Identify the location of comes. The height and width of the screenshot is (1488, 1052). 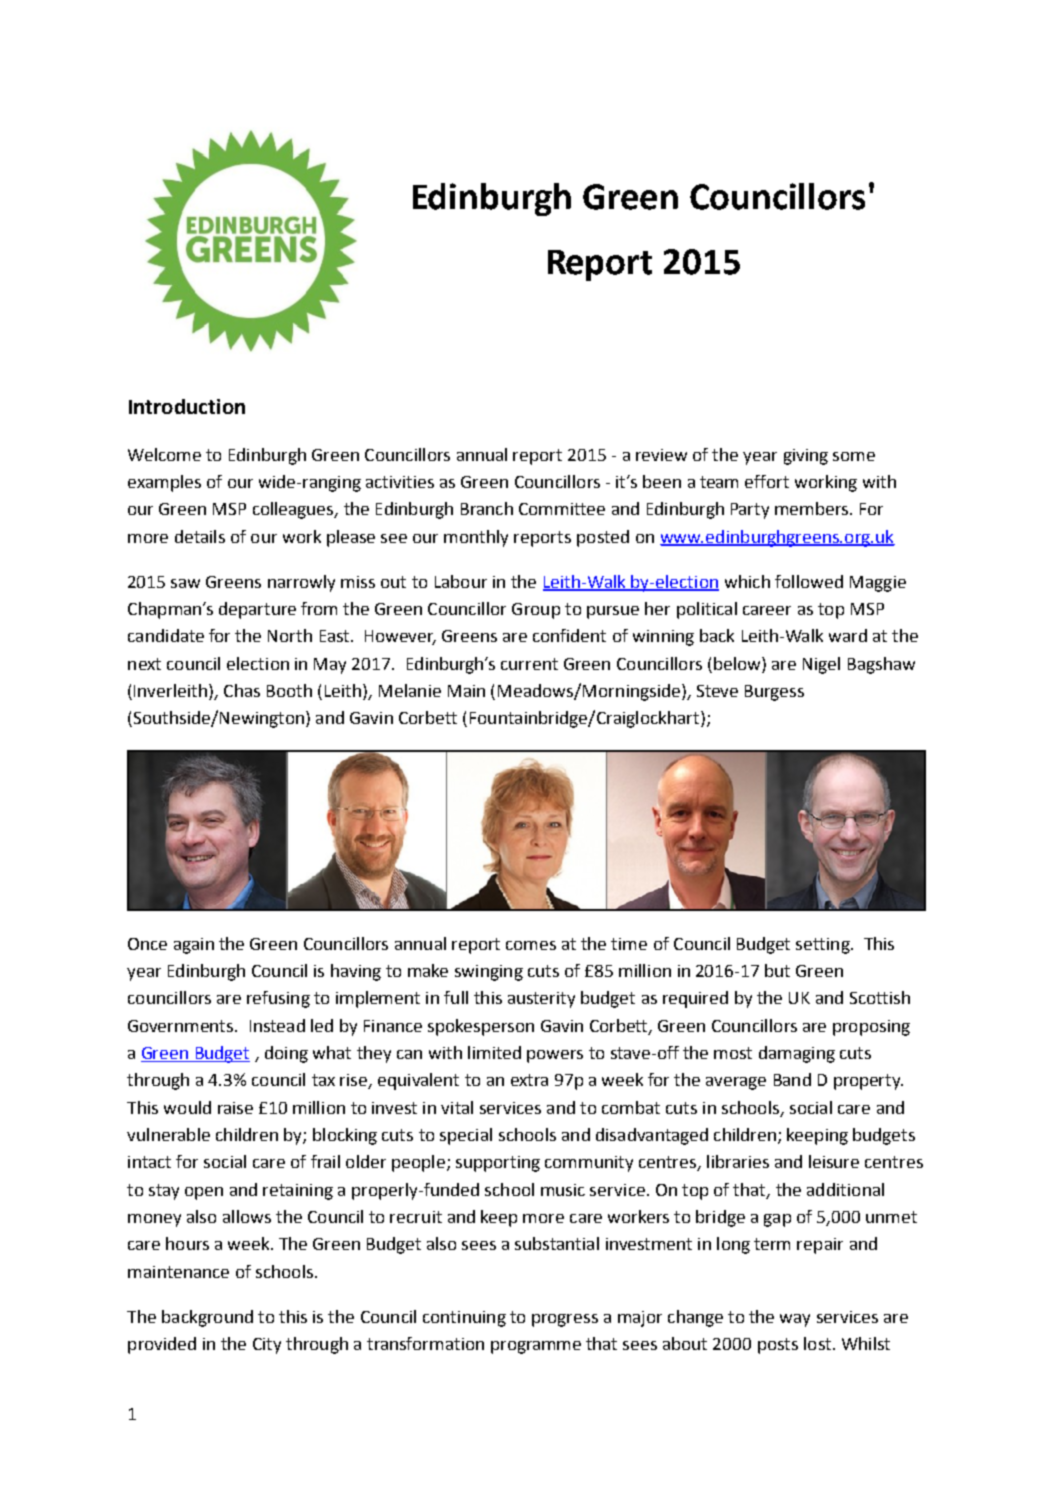
(531, 945).
